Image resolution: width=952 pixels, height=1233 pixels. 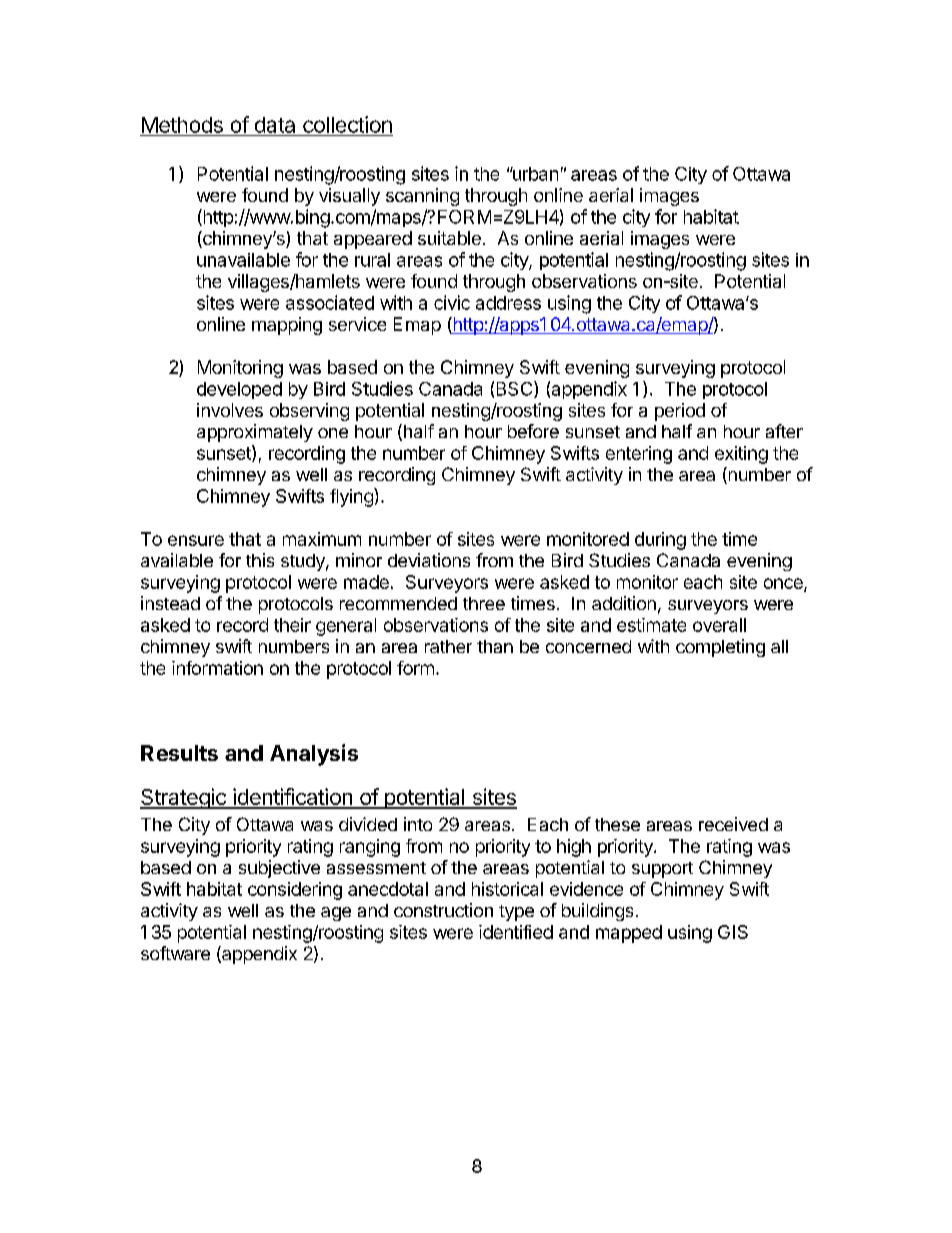 I want to click on suitable, so click(x=449, y=238).
